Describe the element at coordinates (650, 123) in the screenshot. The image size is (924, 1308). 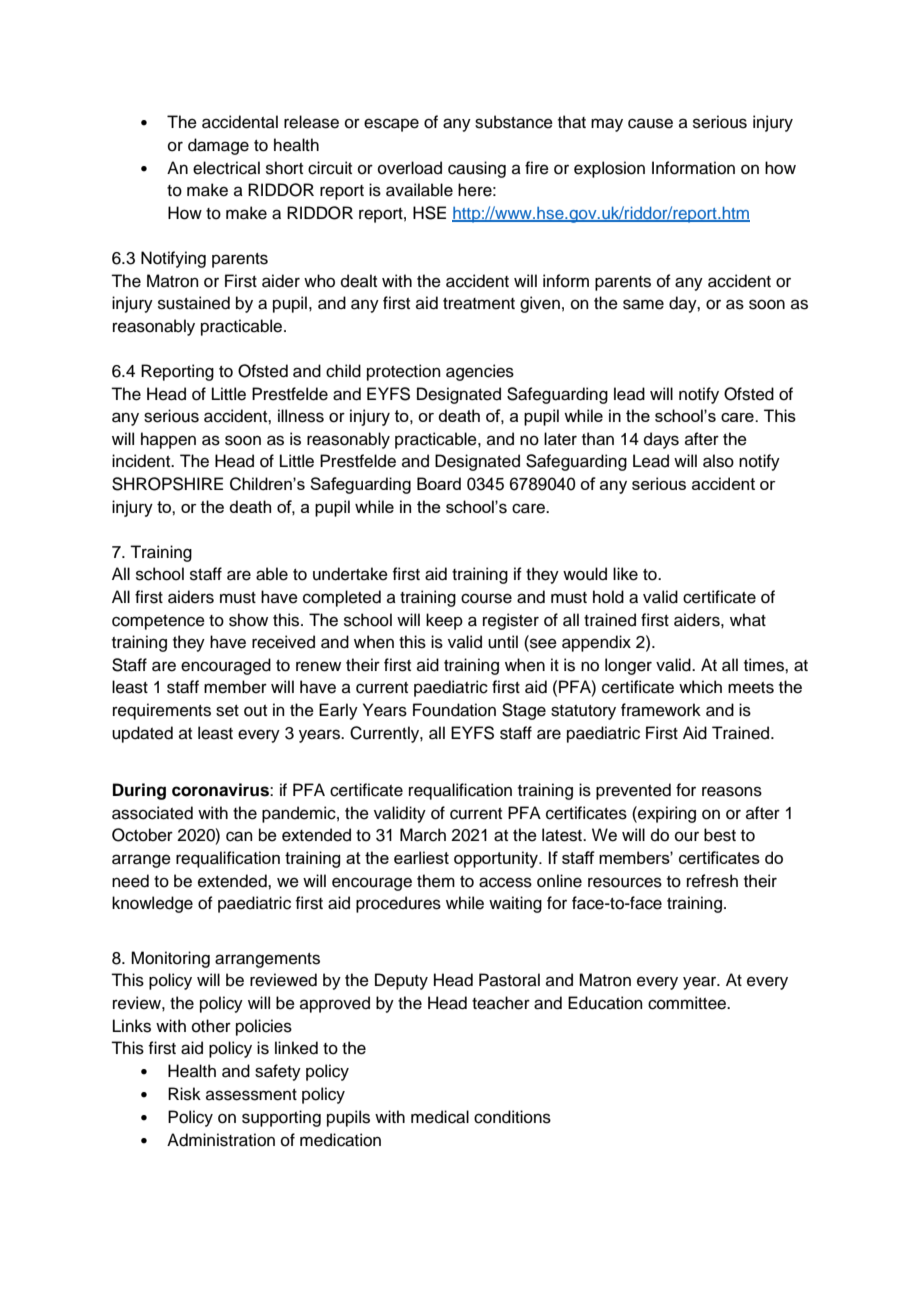
I see `cause` at that location.
